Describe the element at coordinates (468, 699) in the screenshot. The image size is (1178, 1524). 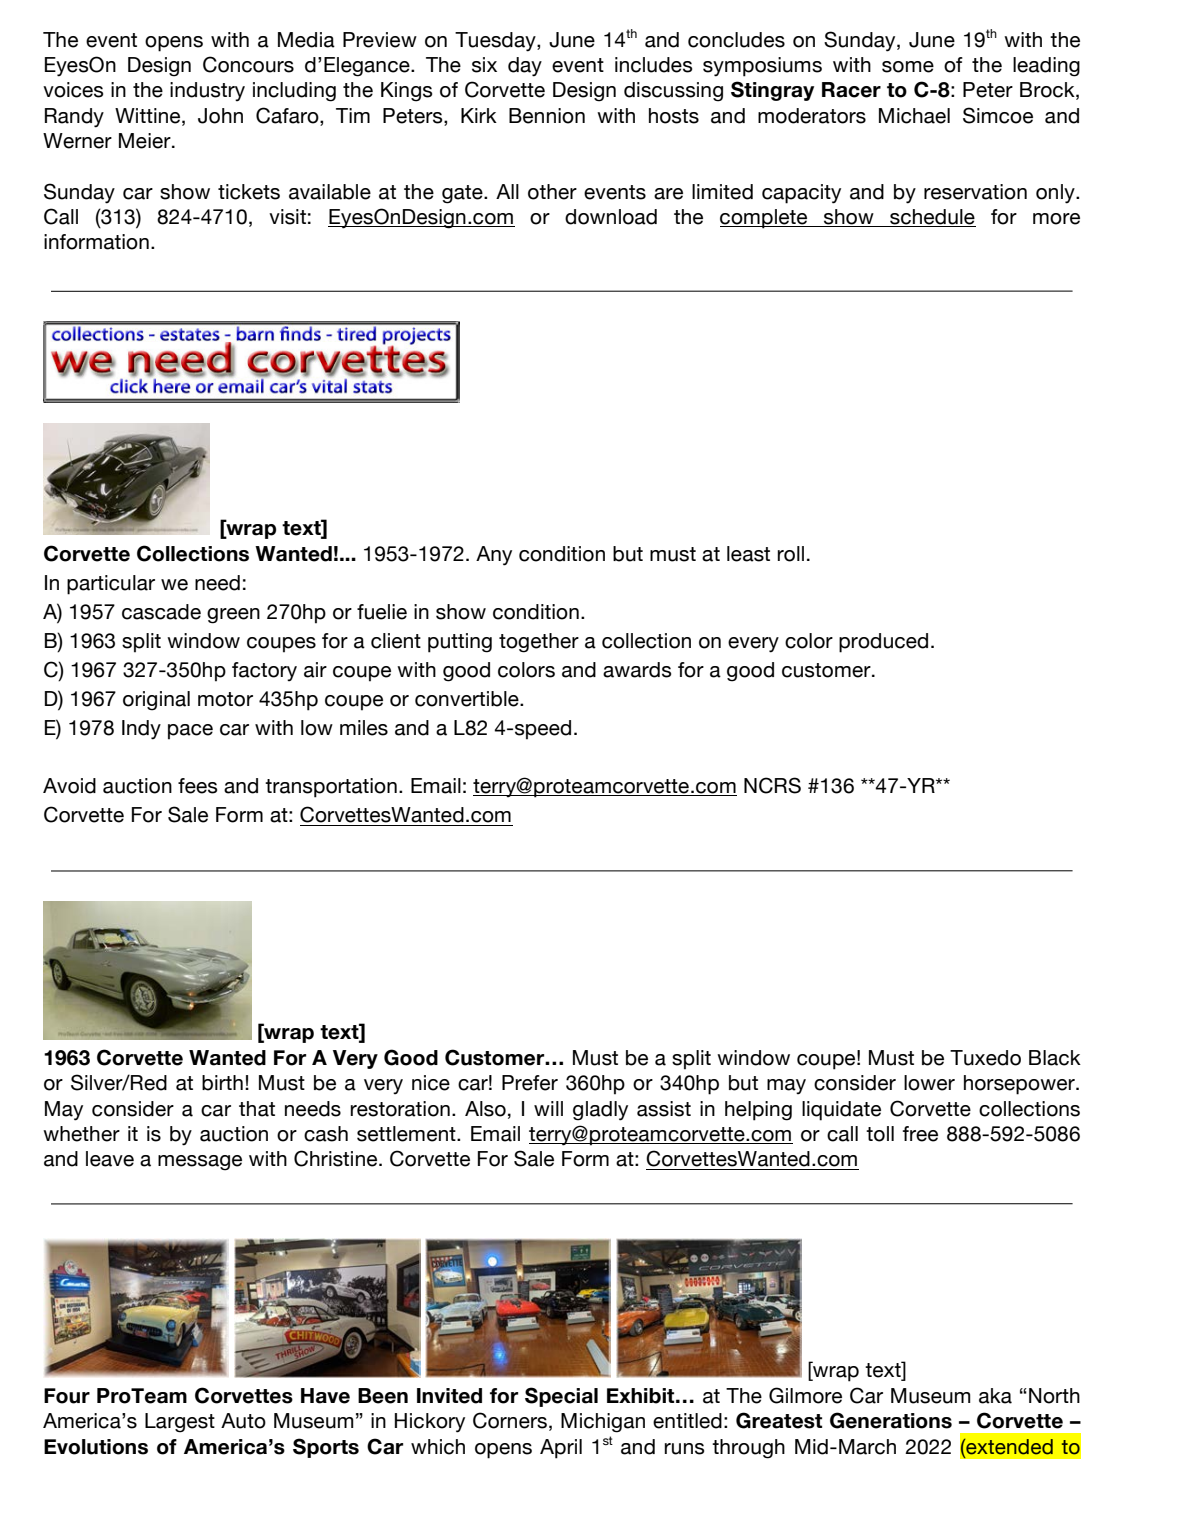
I see `convertible` at that location.
